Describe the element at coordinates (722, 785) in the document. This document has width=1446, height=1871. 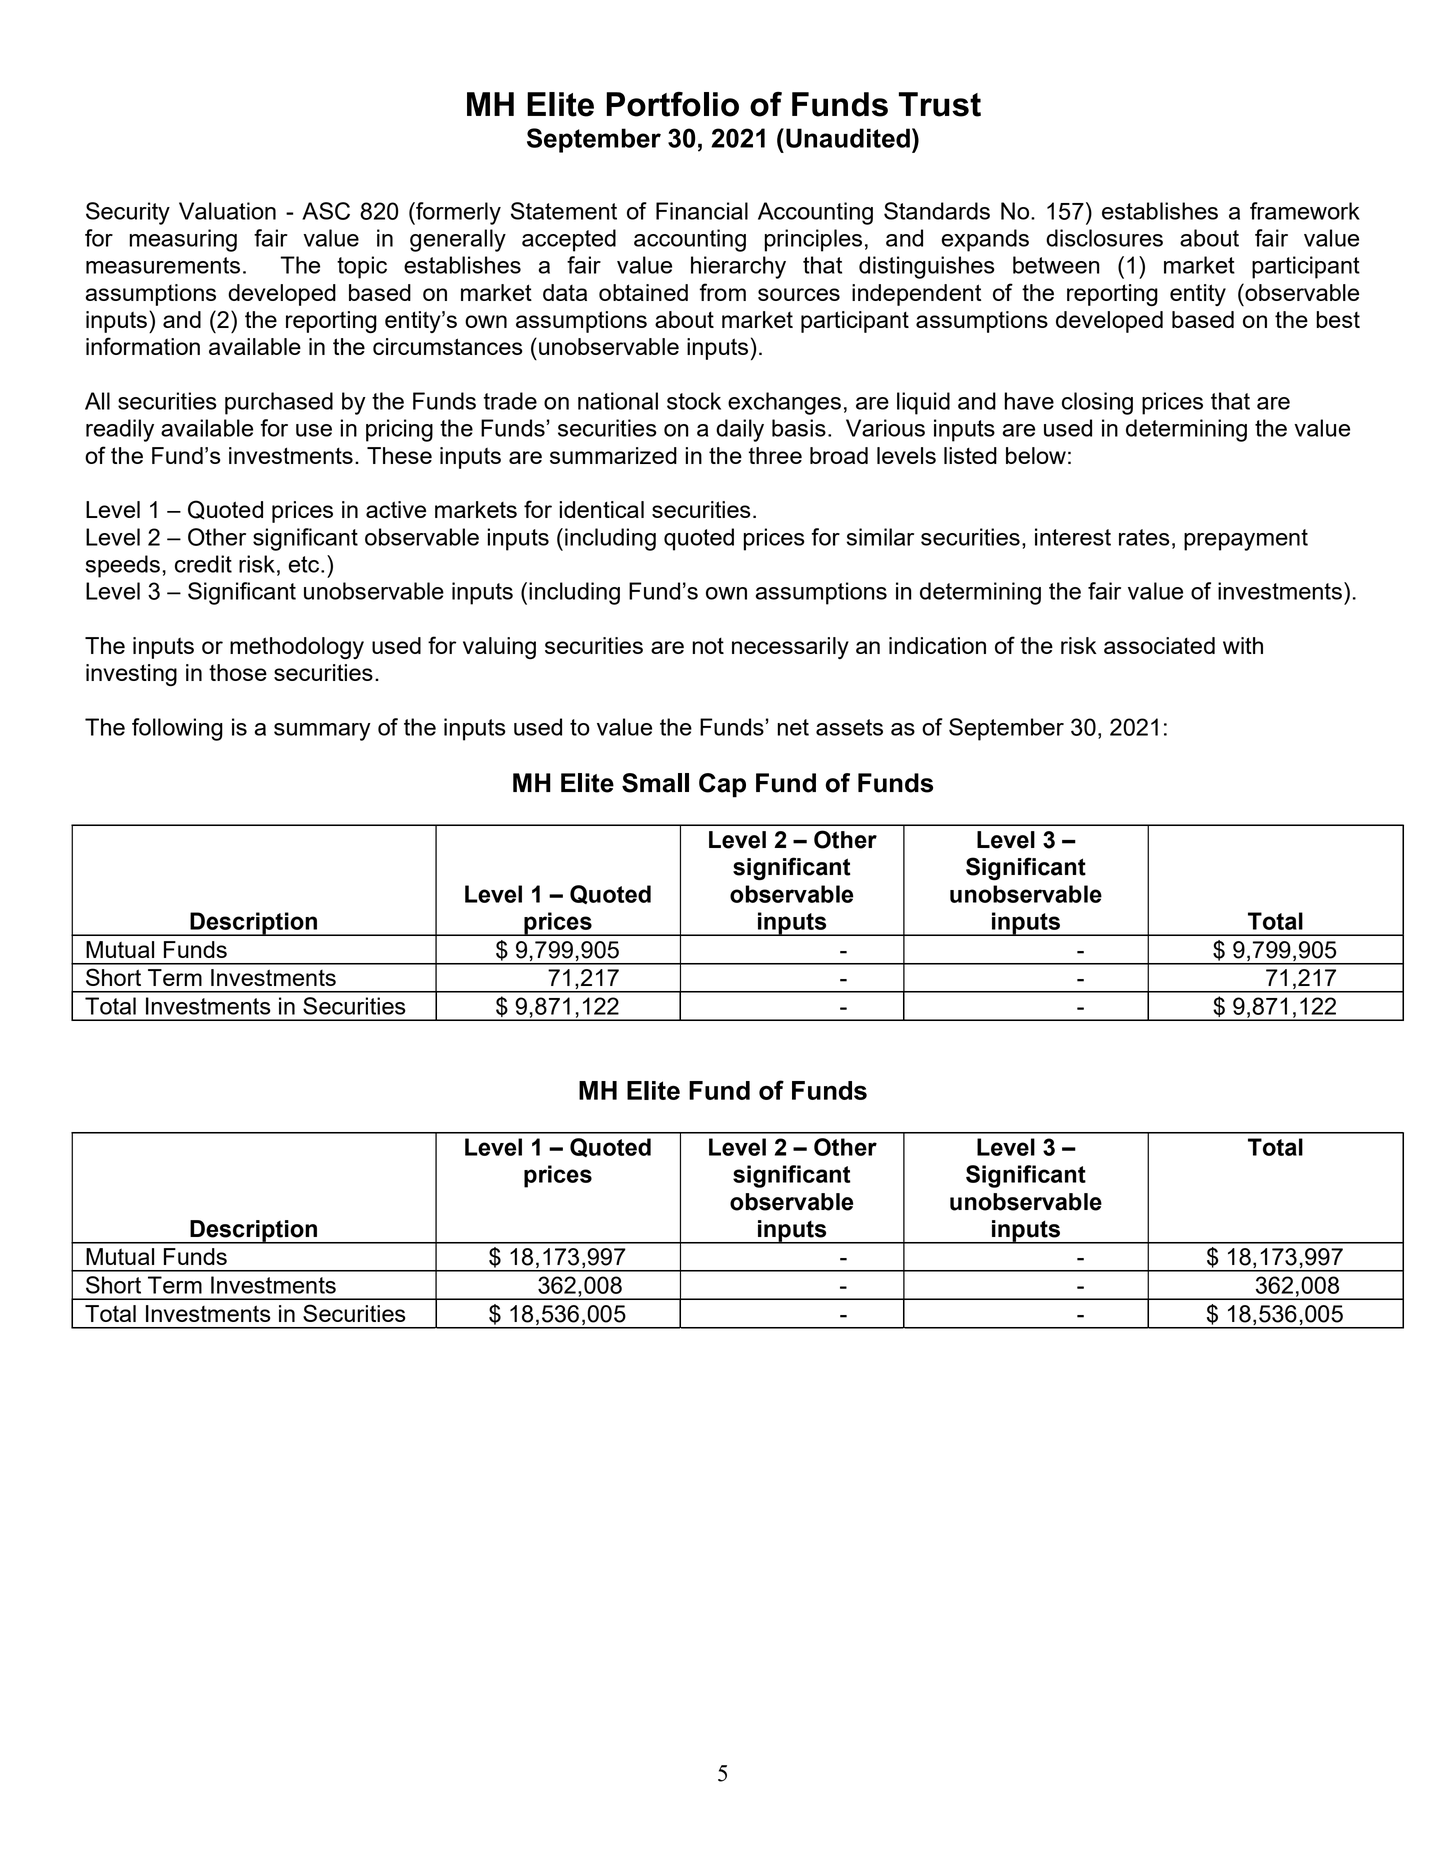
I see `Cap` at that location.
